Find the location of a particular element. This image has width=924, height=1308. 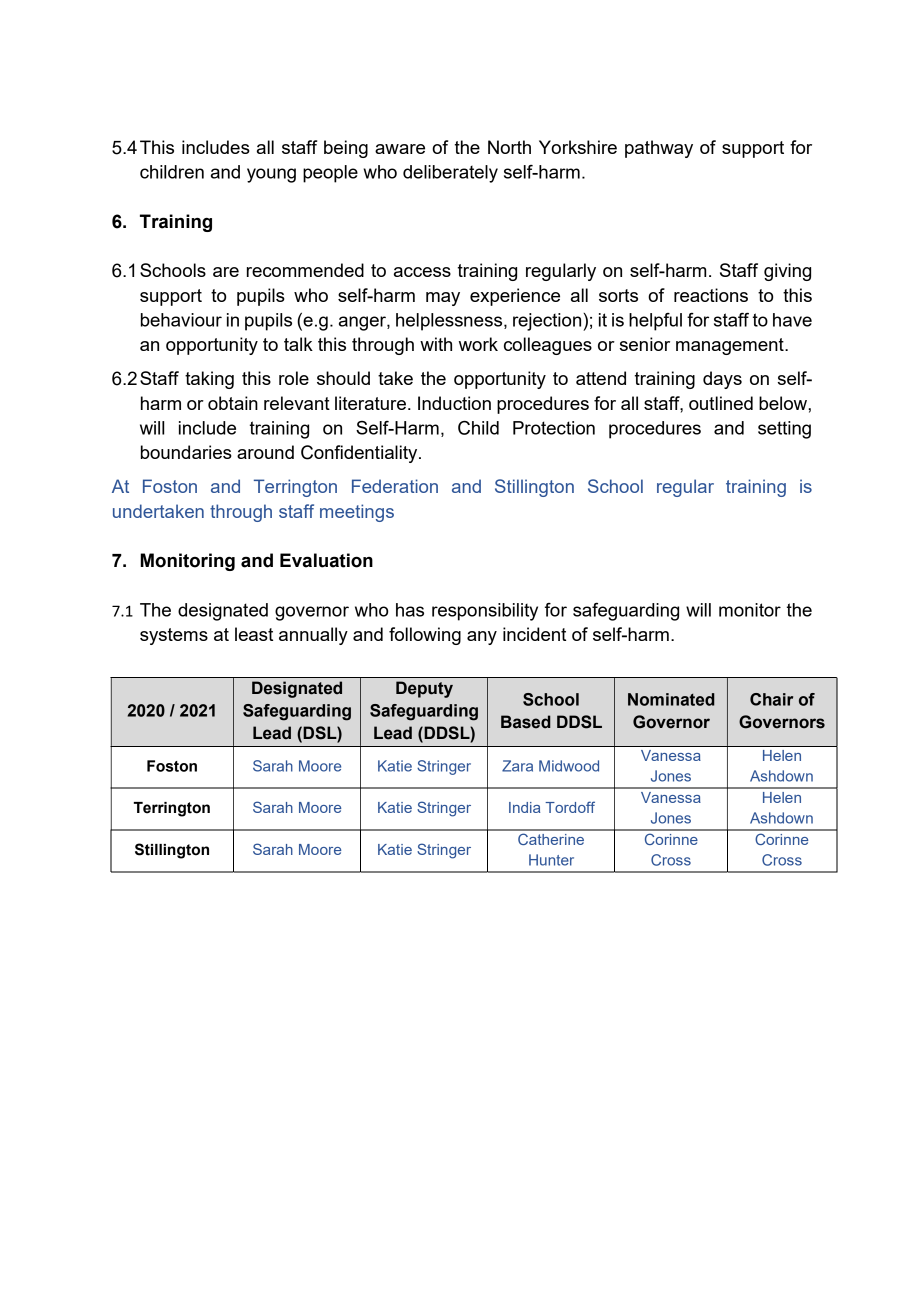

behaviour is located at coordinates (181, 320).
